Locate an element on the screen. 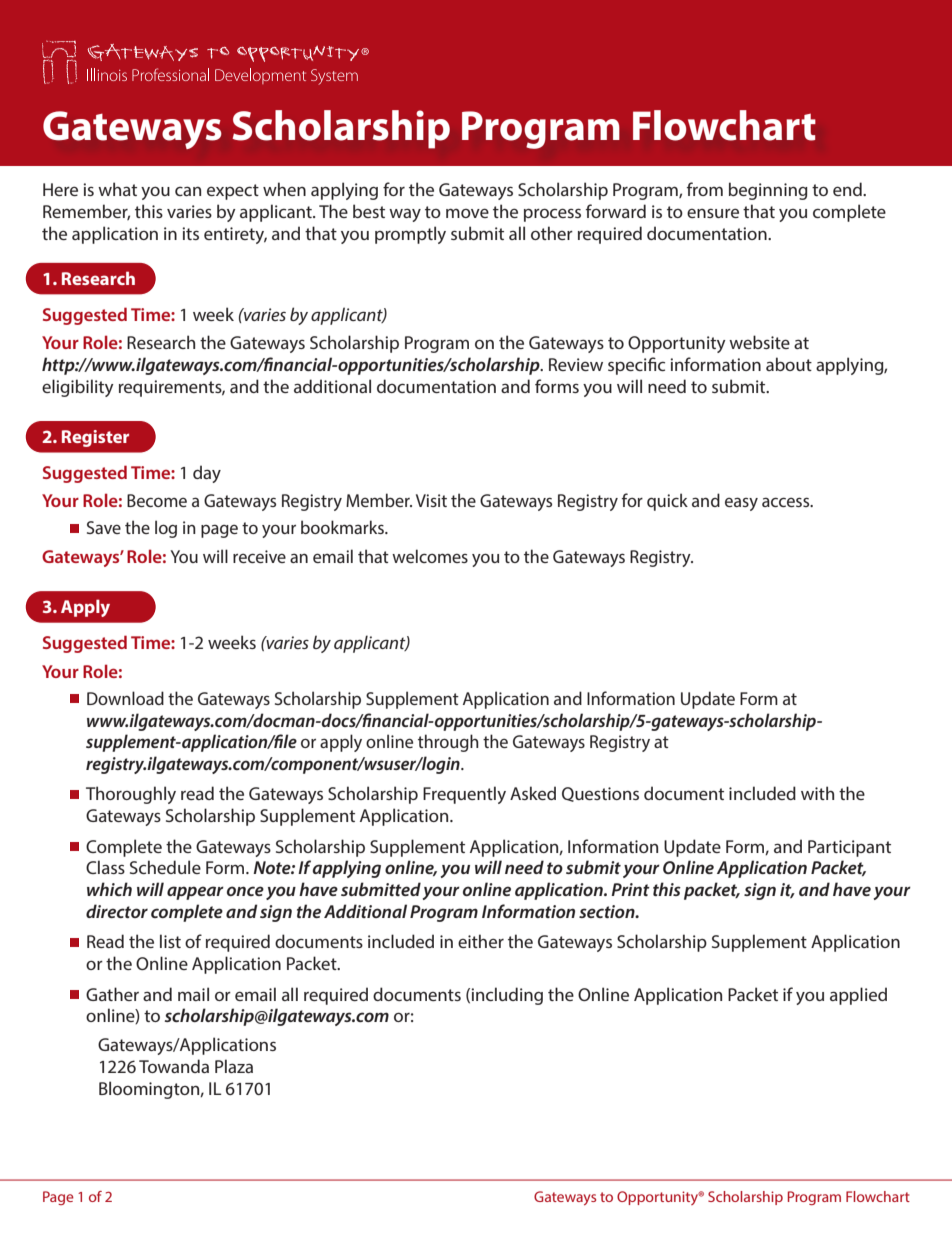 The image size is (952, 1233). access is located at coordinates (787, 502).
